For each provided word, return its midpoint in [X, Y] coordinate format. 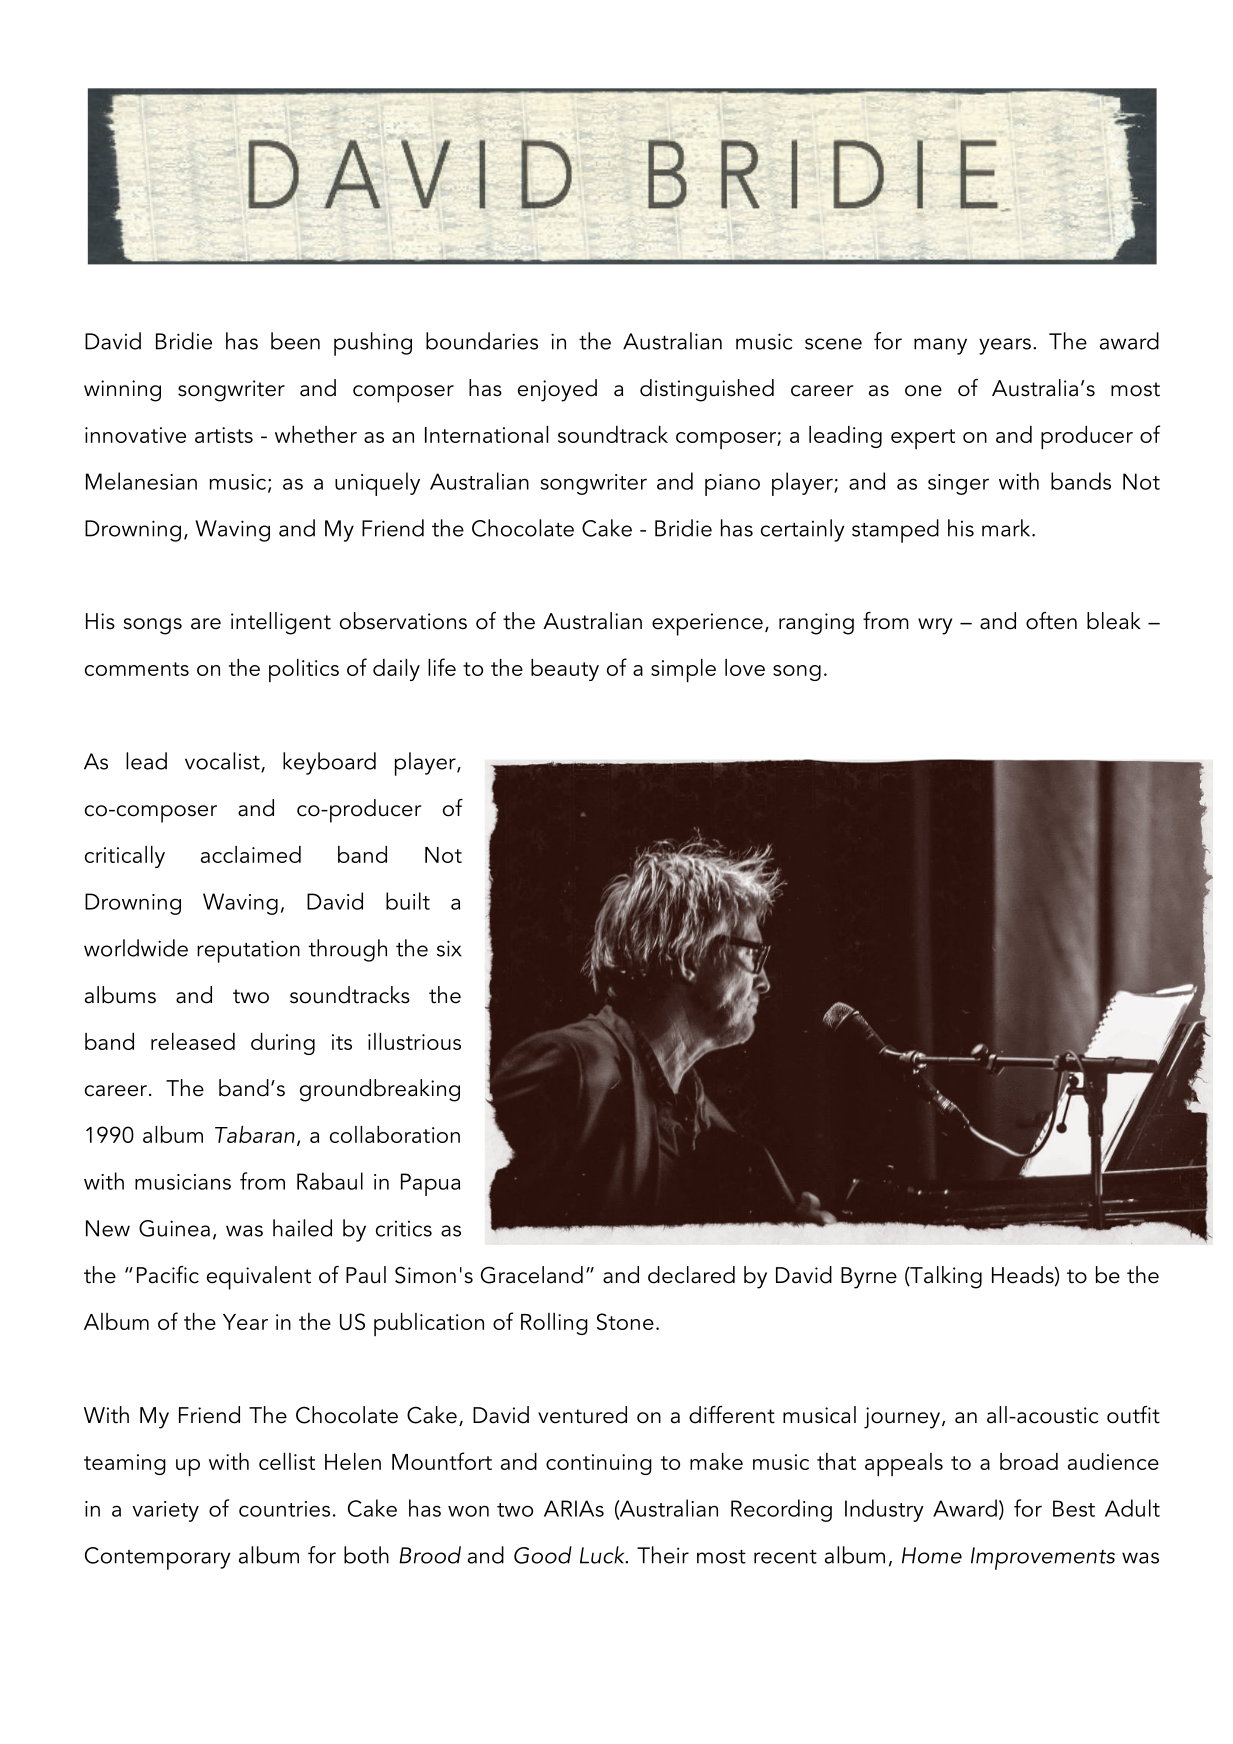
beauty [565, 670]
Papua [430, 1184]
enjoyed [557, 390]
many [940, 346]
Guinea [174, 1228]
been [295, 341]
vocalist [223, 762]
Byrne [869, 1278]
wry [935, 626]
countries [284, 1509]
